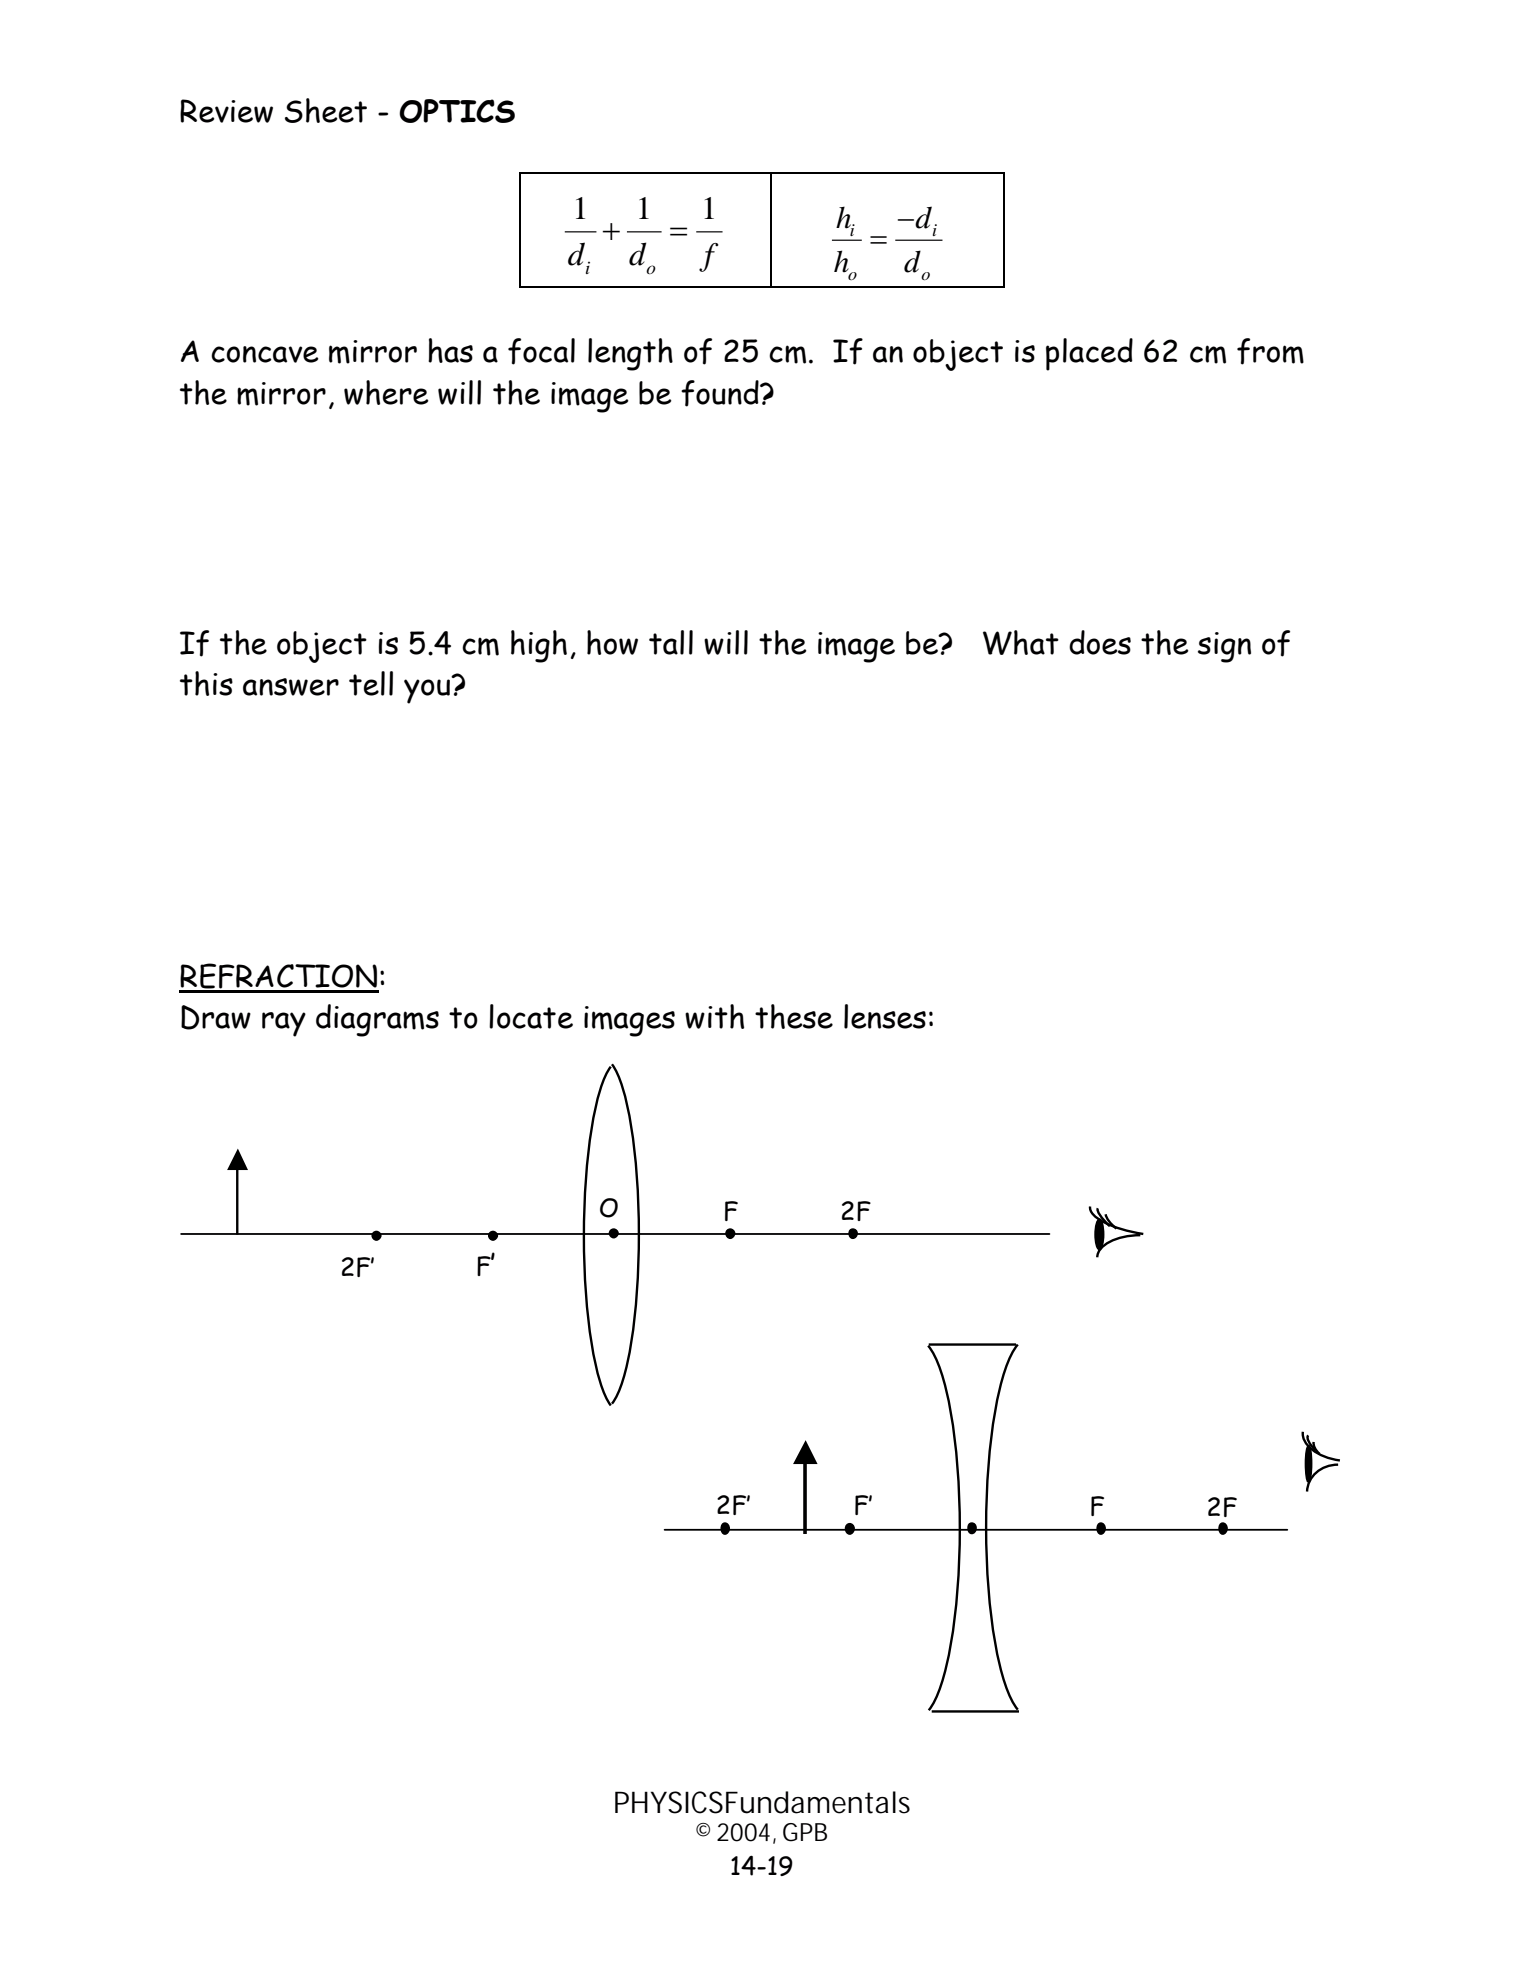  I want to click on how, so click(612, 642).
